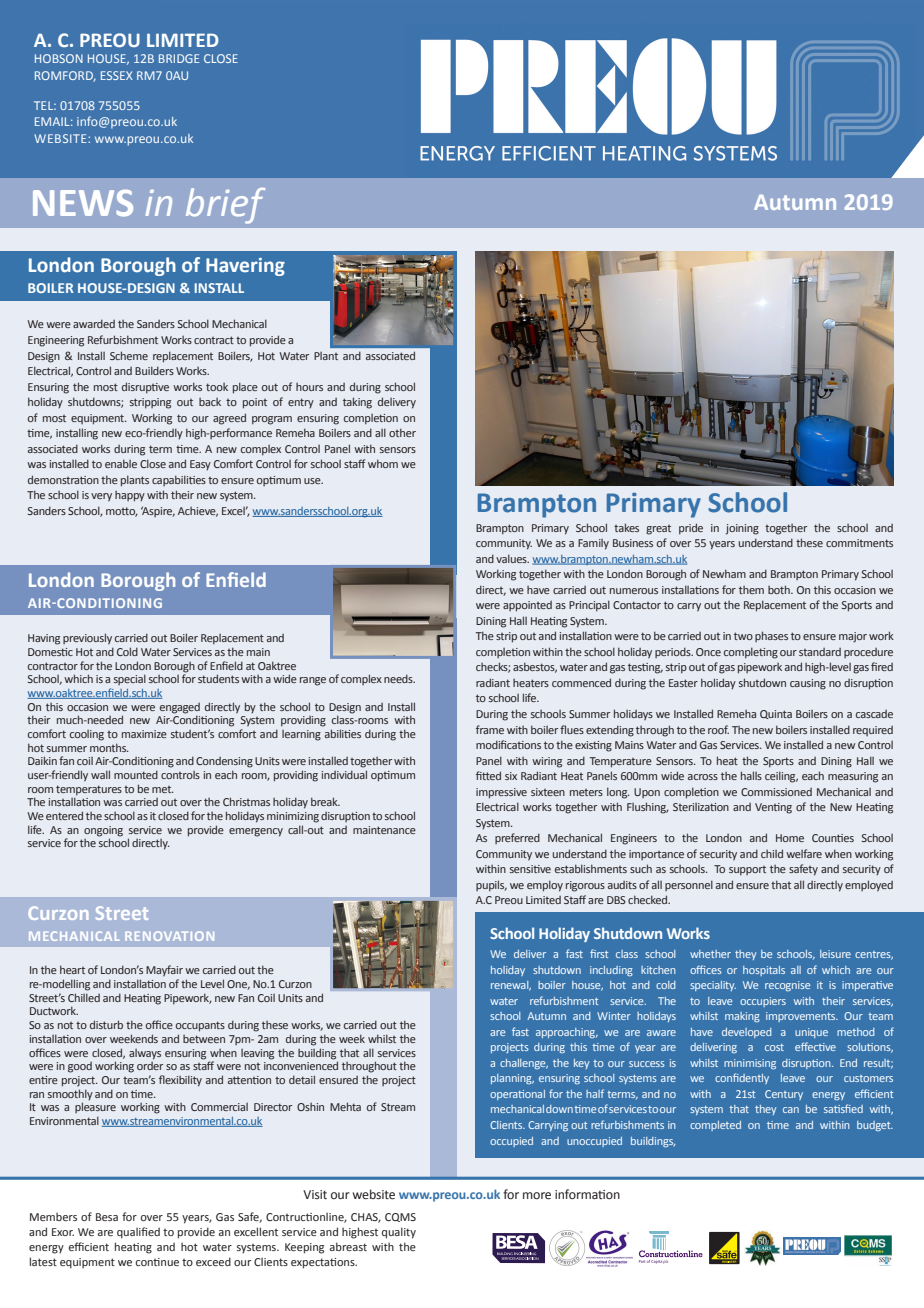 The width and height of the document is (924, 1308). I want to click on qualified, so click(138, 1233).
